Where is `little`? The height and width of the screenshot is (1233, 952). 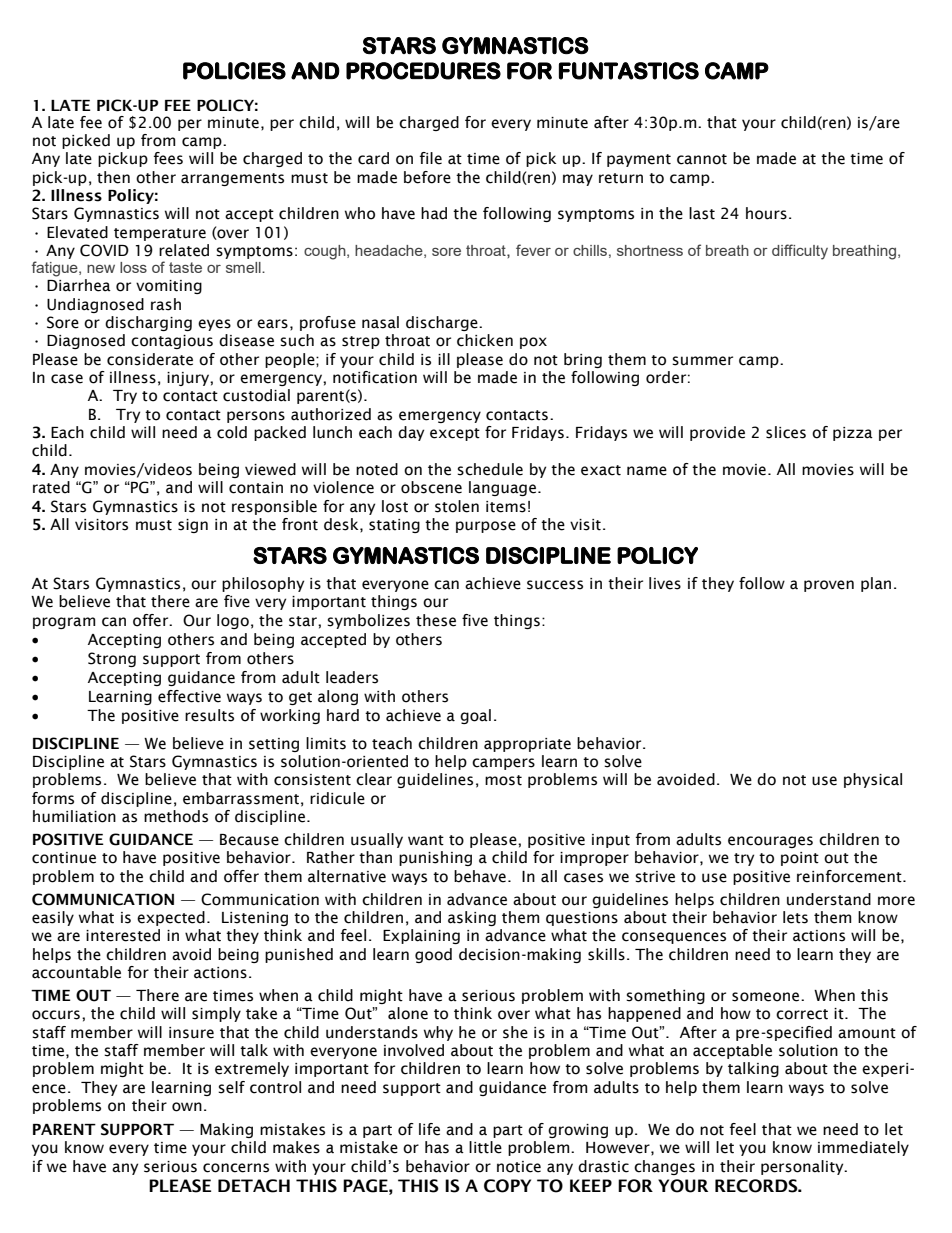 little is located at coordinates (485, 1147).
